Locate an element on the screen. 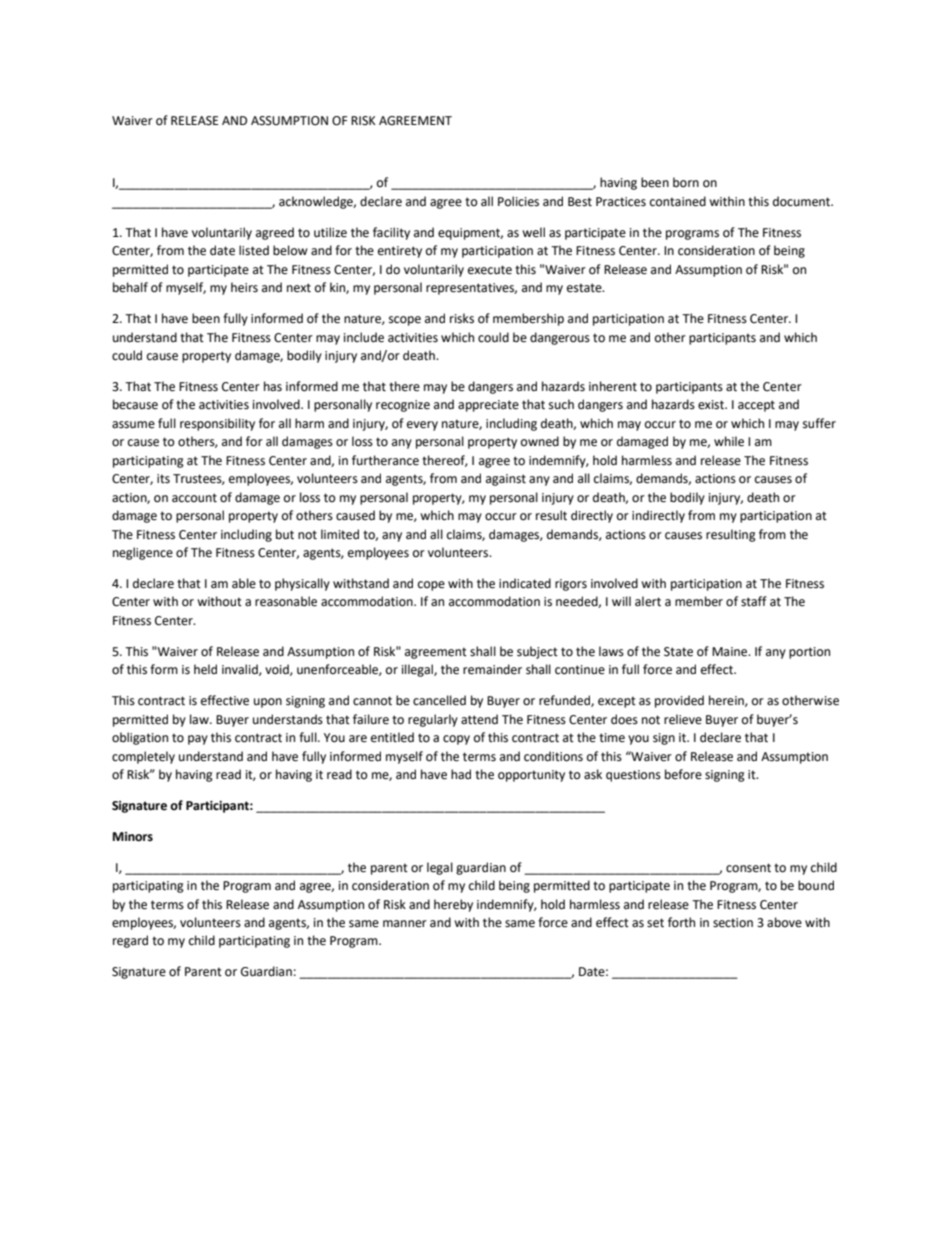 This screenshot has width=952, height=1233. pay is located at coordinates (198, 740).
